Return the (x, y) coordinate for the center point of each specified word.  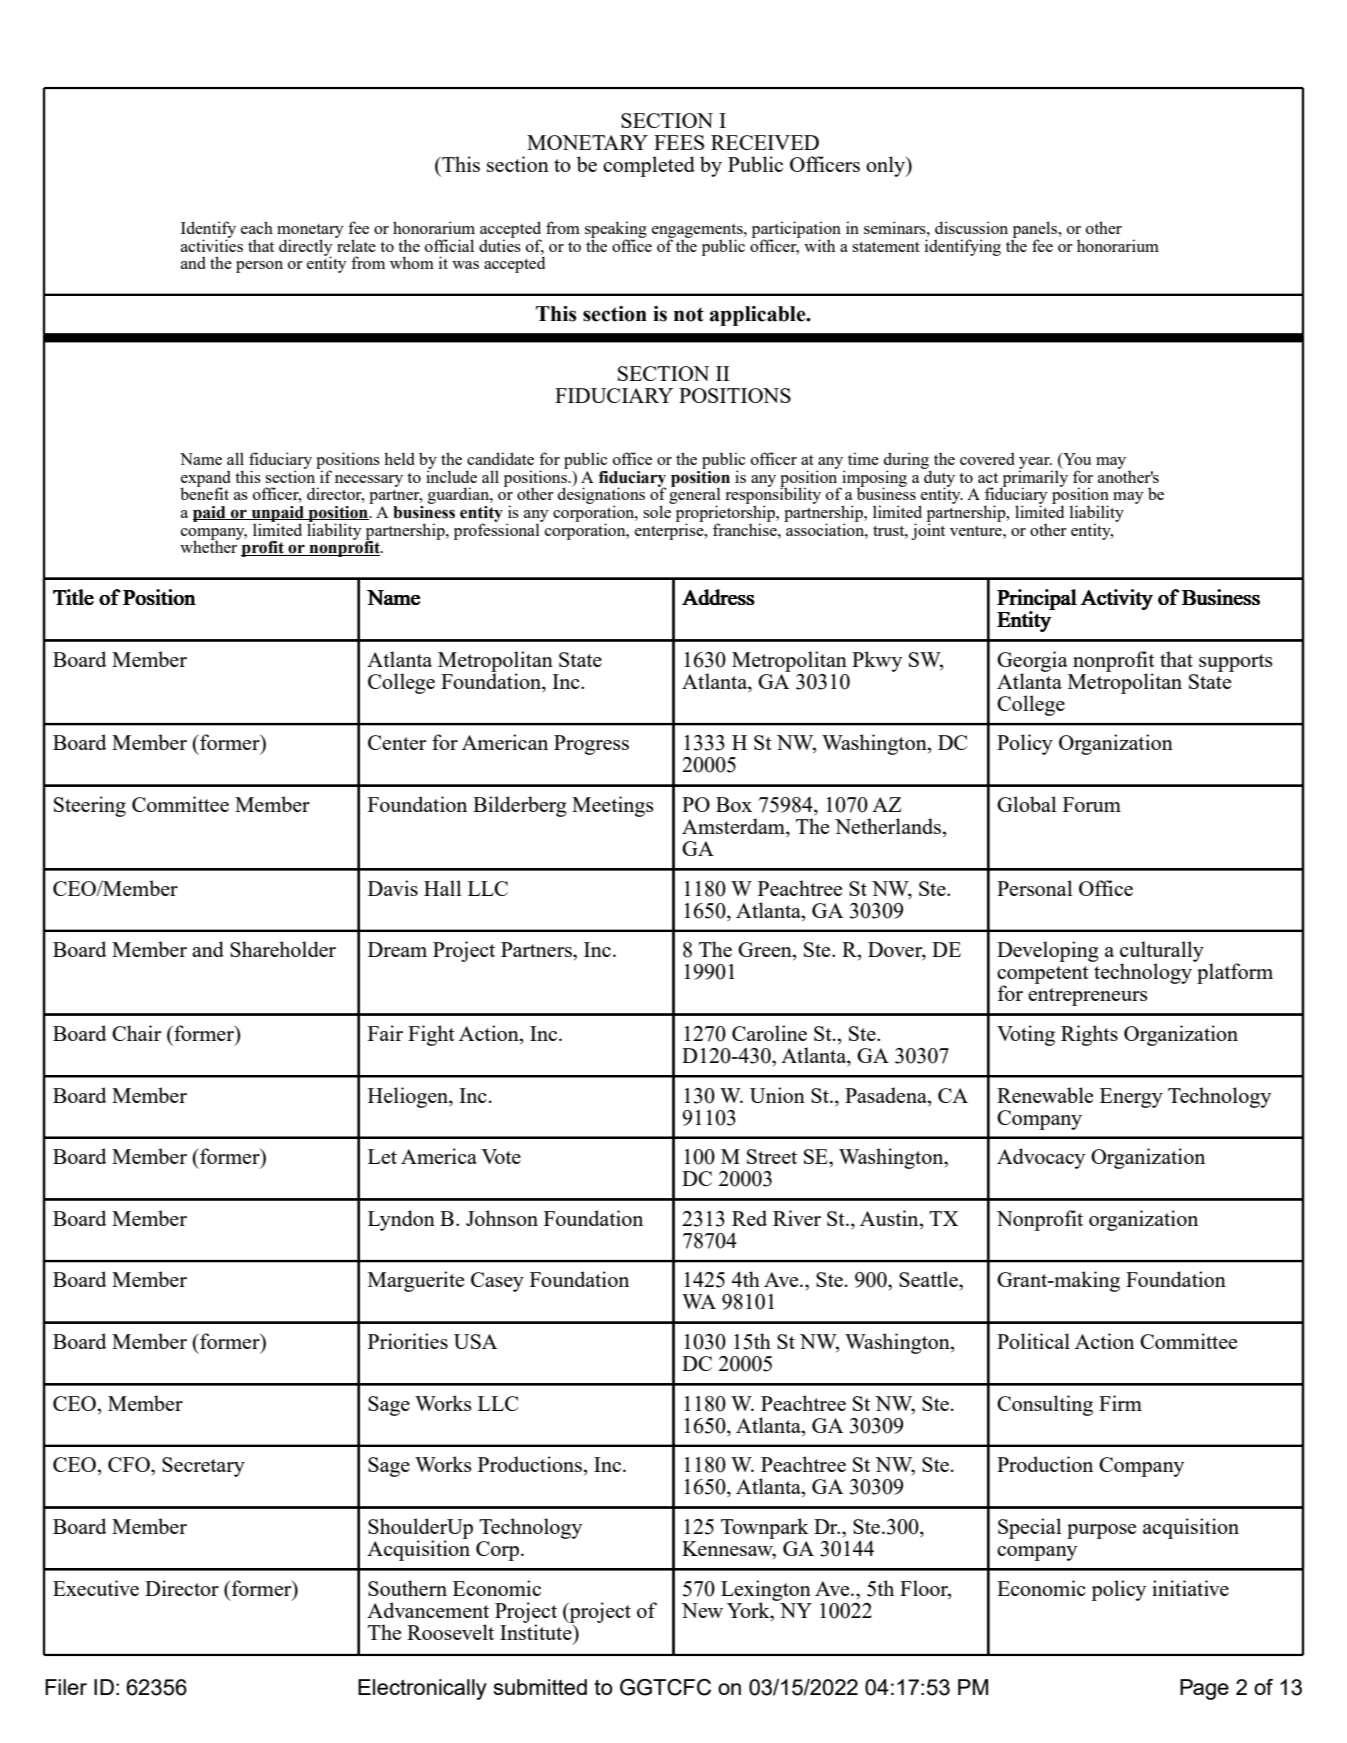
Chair (136, 1033)
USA (475, 1341)
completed (649, 166)
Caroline (769, 1033)
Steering (90, 806)
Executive (96, 1588)
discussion (971, 227)
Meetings (613, 806)
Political (1033, 1341)
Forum (1092, 804)
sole (658, 510)
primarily (1034, 478)
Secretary (203, 1467)
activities (212, 244)
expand (205, 479)
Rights (1089, 1035)
